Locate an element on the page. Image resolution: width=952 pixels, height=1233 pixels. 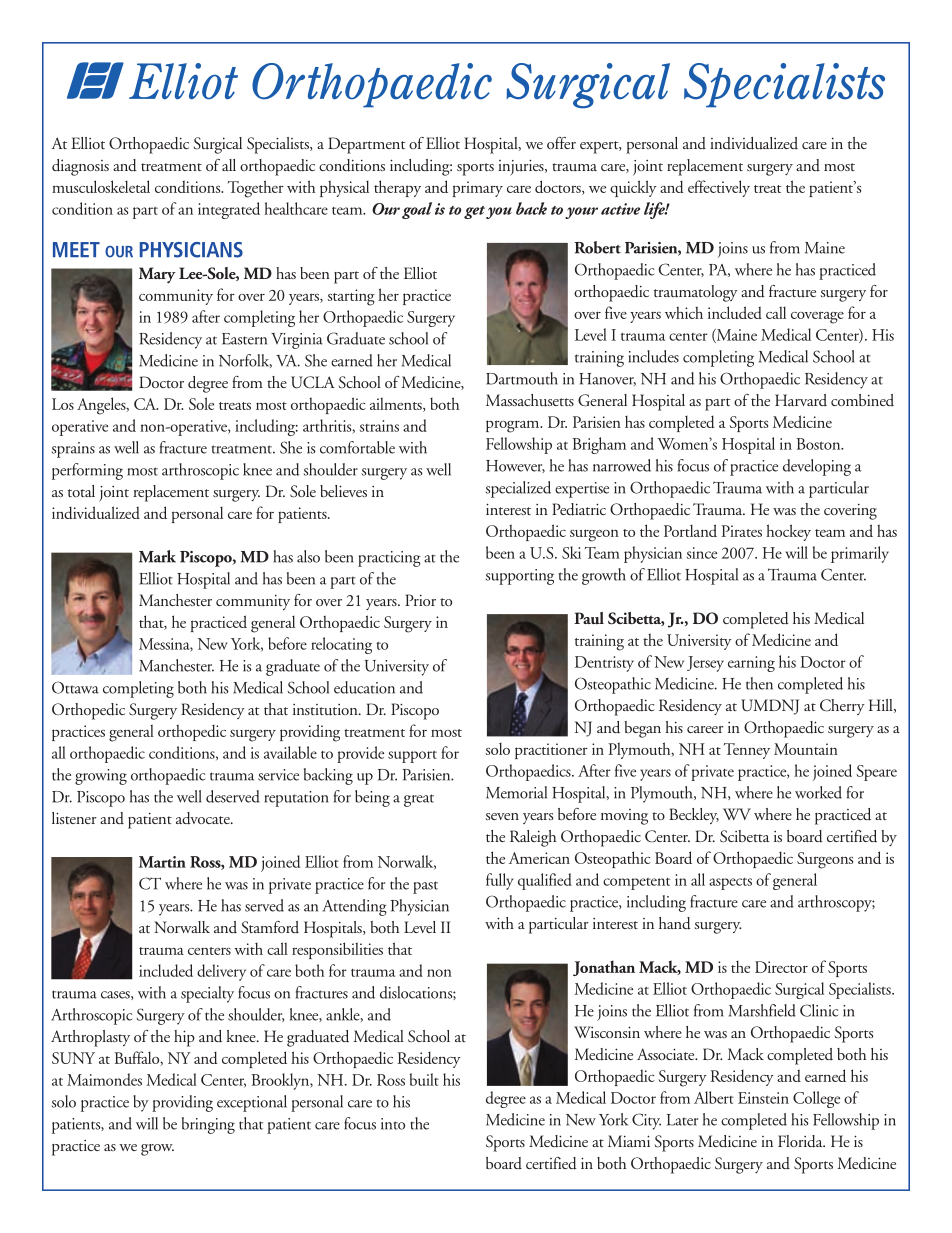
injuries is located at coordinates (522, 167).
